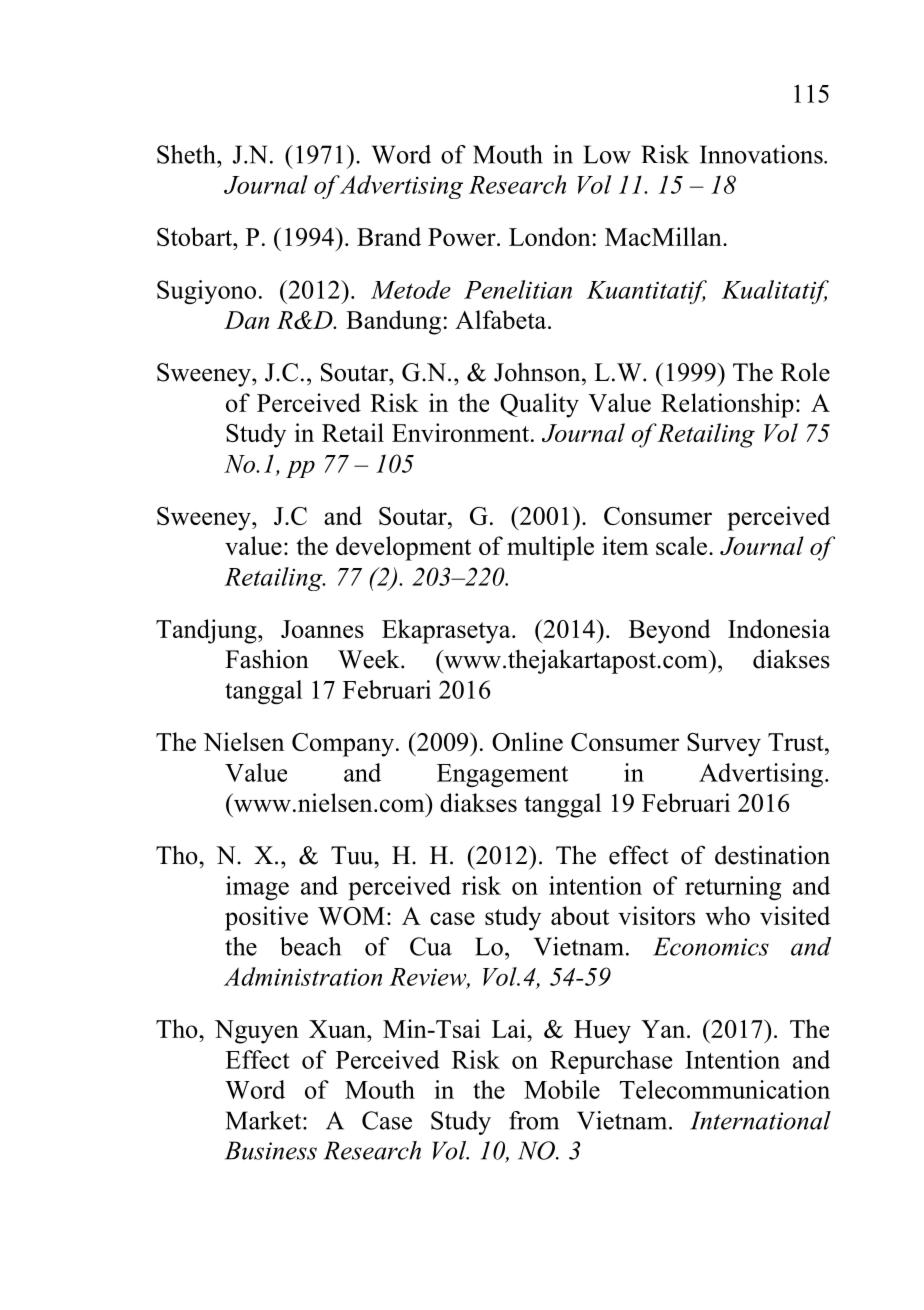 The height and width of the screenshot is (1310, 924). What do you see at coordinates (733, 888) in the screenshot?
I see `returning` at bounding box center [733, 888].
